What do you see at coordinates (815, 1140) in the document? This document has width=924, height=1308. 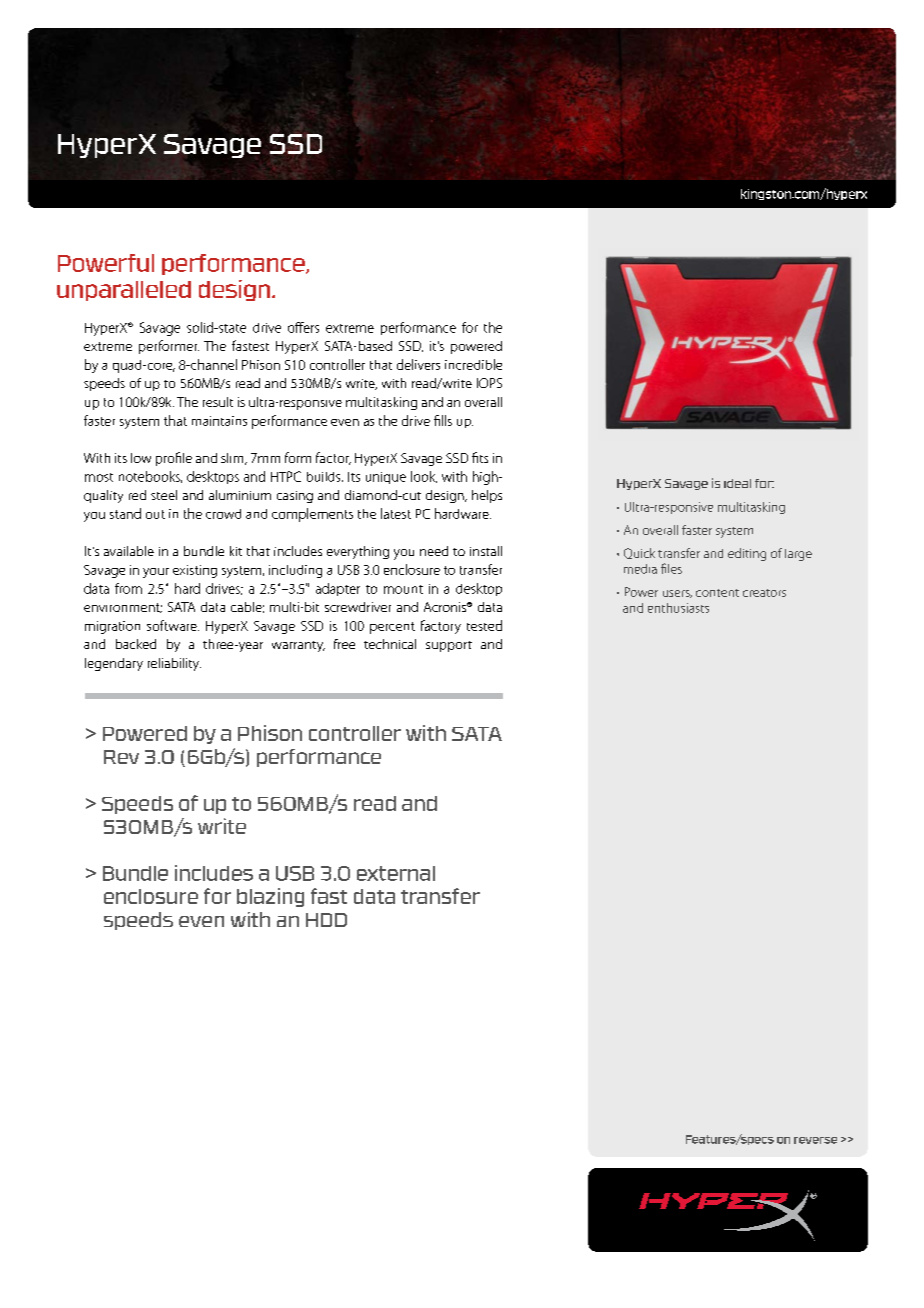 I see `reverse` at bounding box center [815, 1140].
